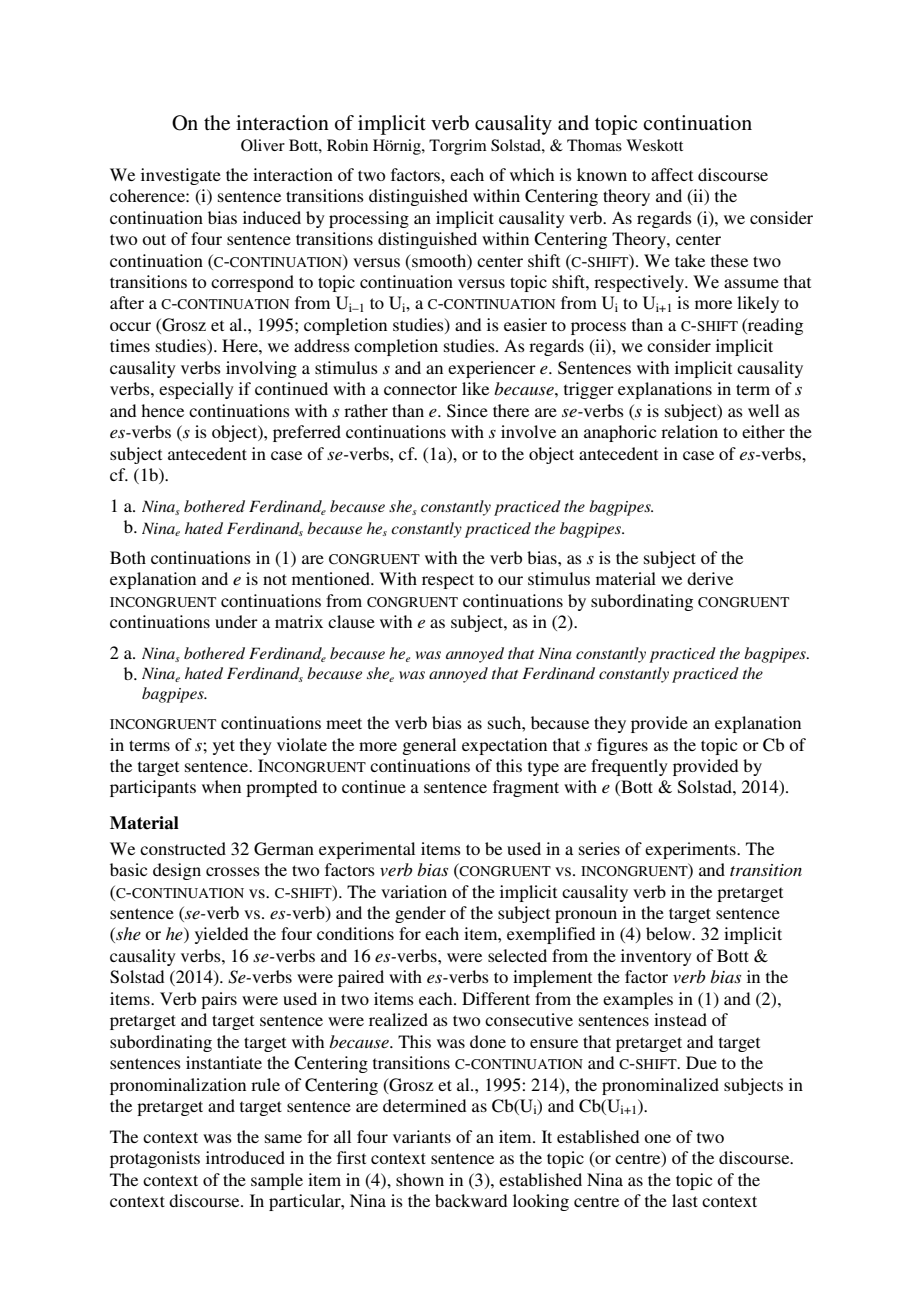 This page has height=1308, width=924. What do you see at coordinates (622, 746) in the page?
I see `figures` at bounding box center [622, 746].
